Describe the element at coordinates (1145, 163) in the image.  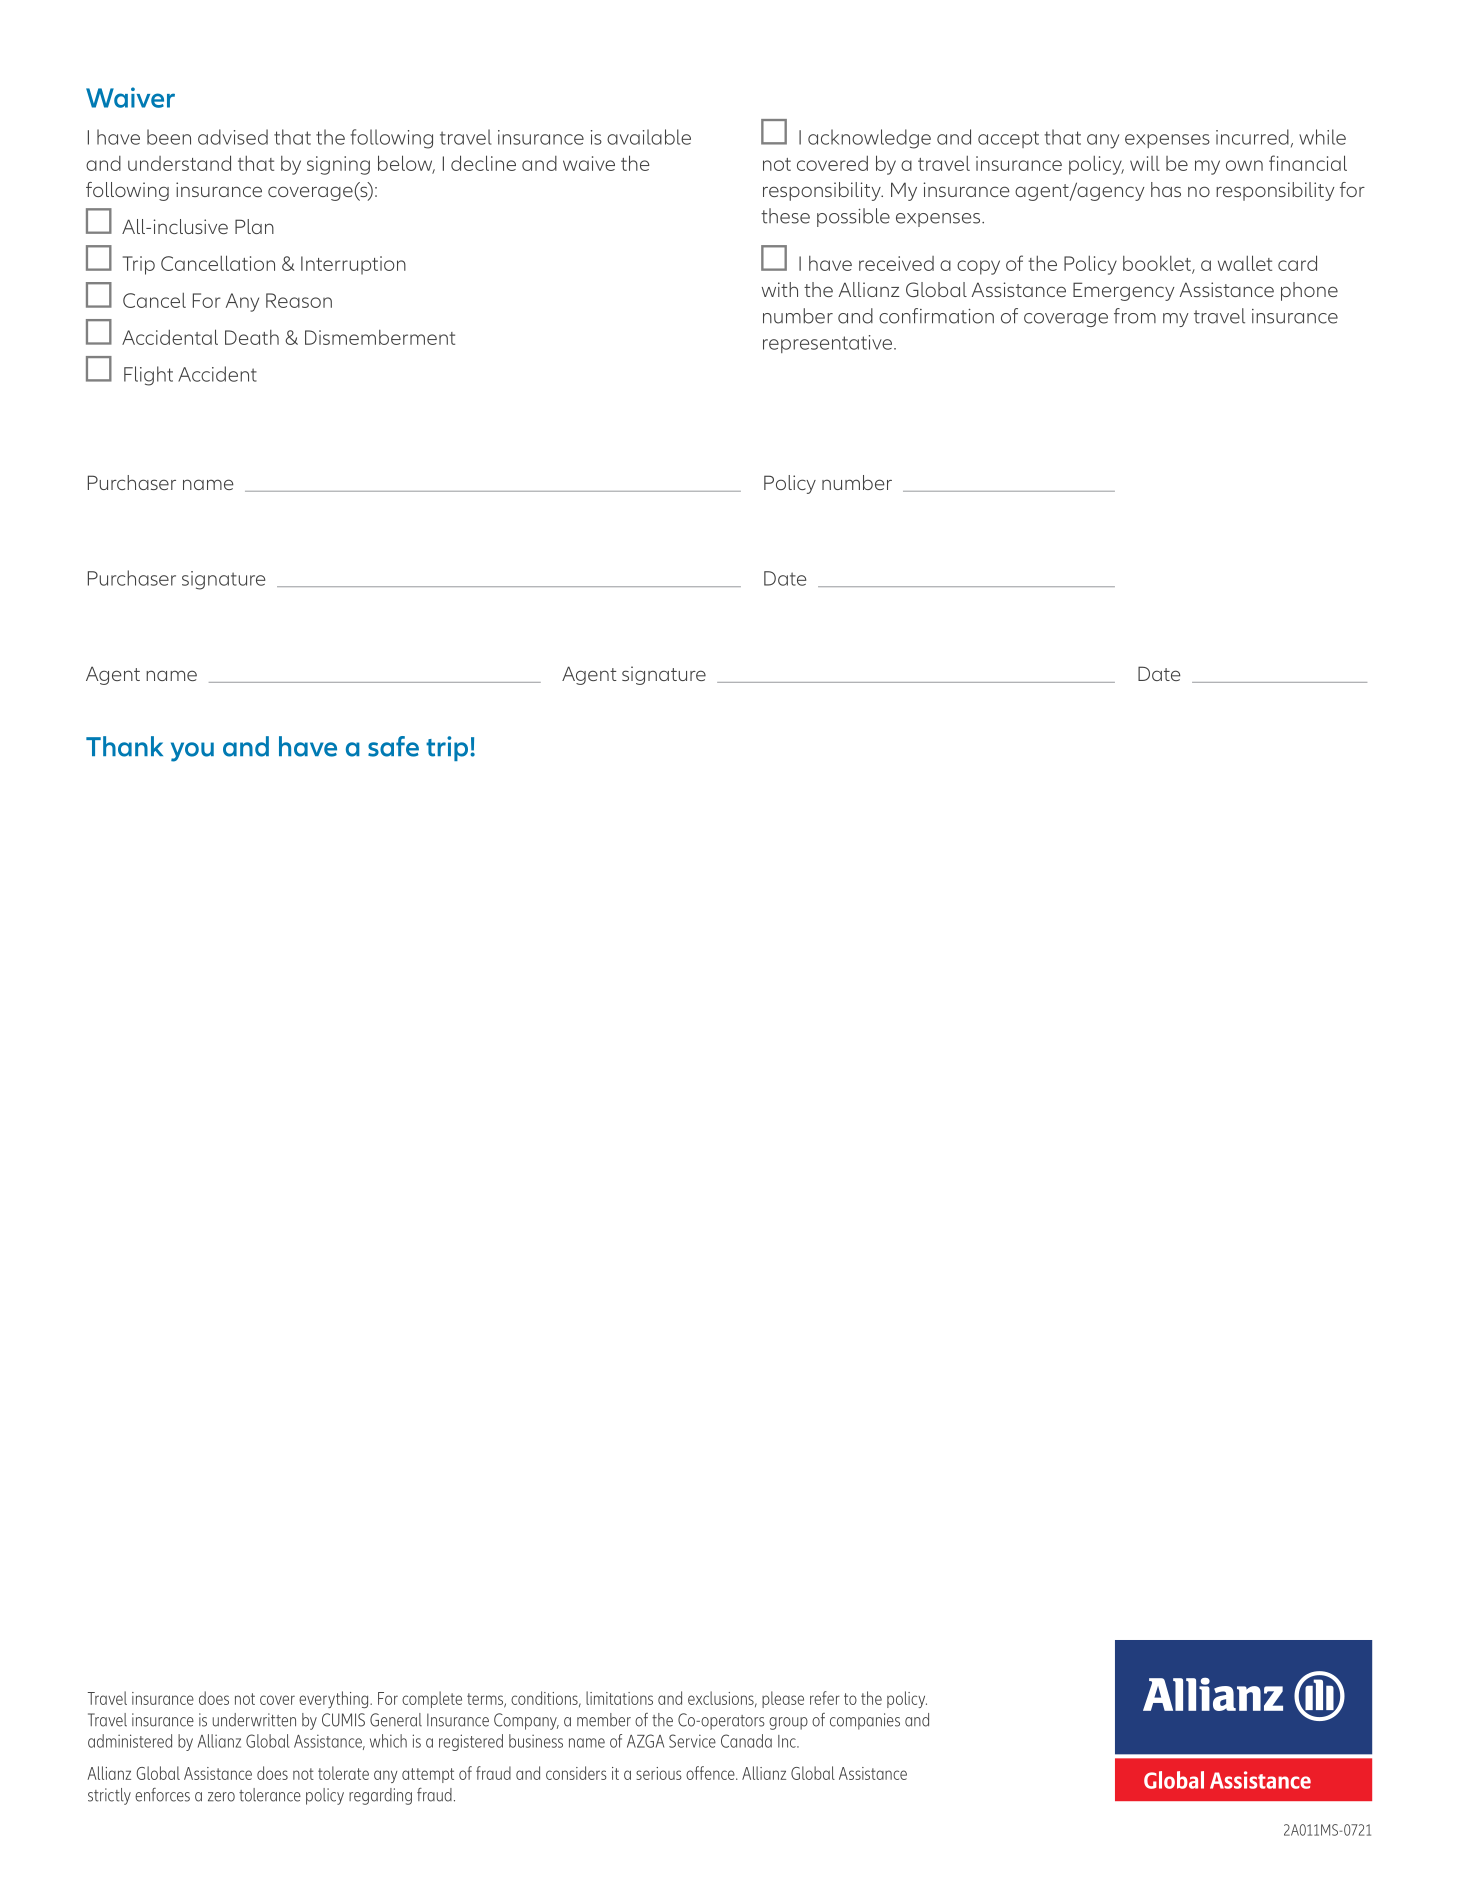
I see `will` at that location.
